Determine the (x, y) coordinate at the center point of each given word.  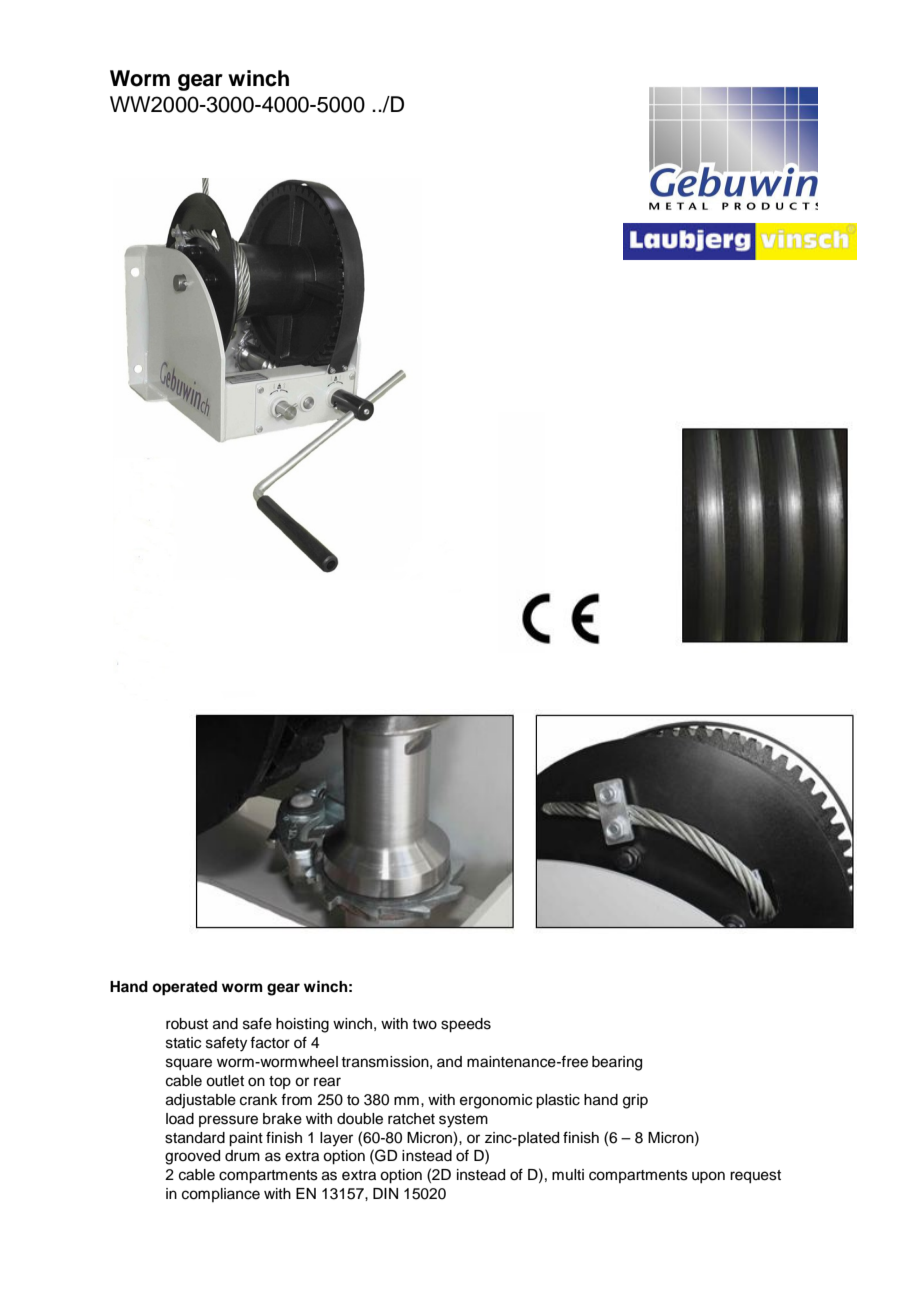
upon (708, 1177)
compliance (221, 1195)
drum (242, 1156)
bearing (617, 1063)
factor (270, 1043)
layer (336, 1139)
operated (184, 988)
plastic (558, 1101)
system (463, 1121)
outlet (225, 1081)
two (424, 1024)
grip (635, 1101)
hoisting (302, 1025)
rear (327, 1082)
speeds (466, 1025)
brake (282, 1119)
